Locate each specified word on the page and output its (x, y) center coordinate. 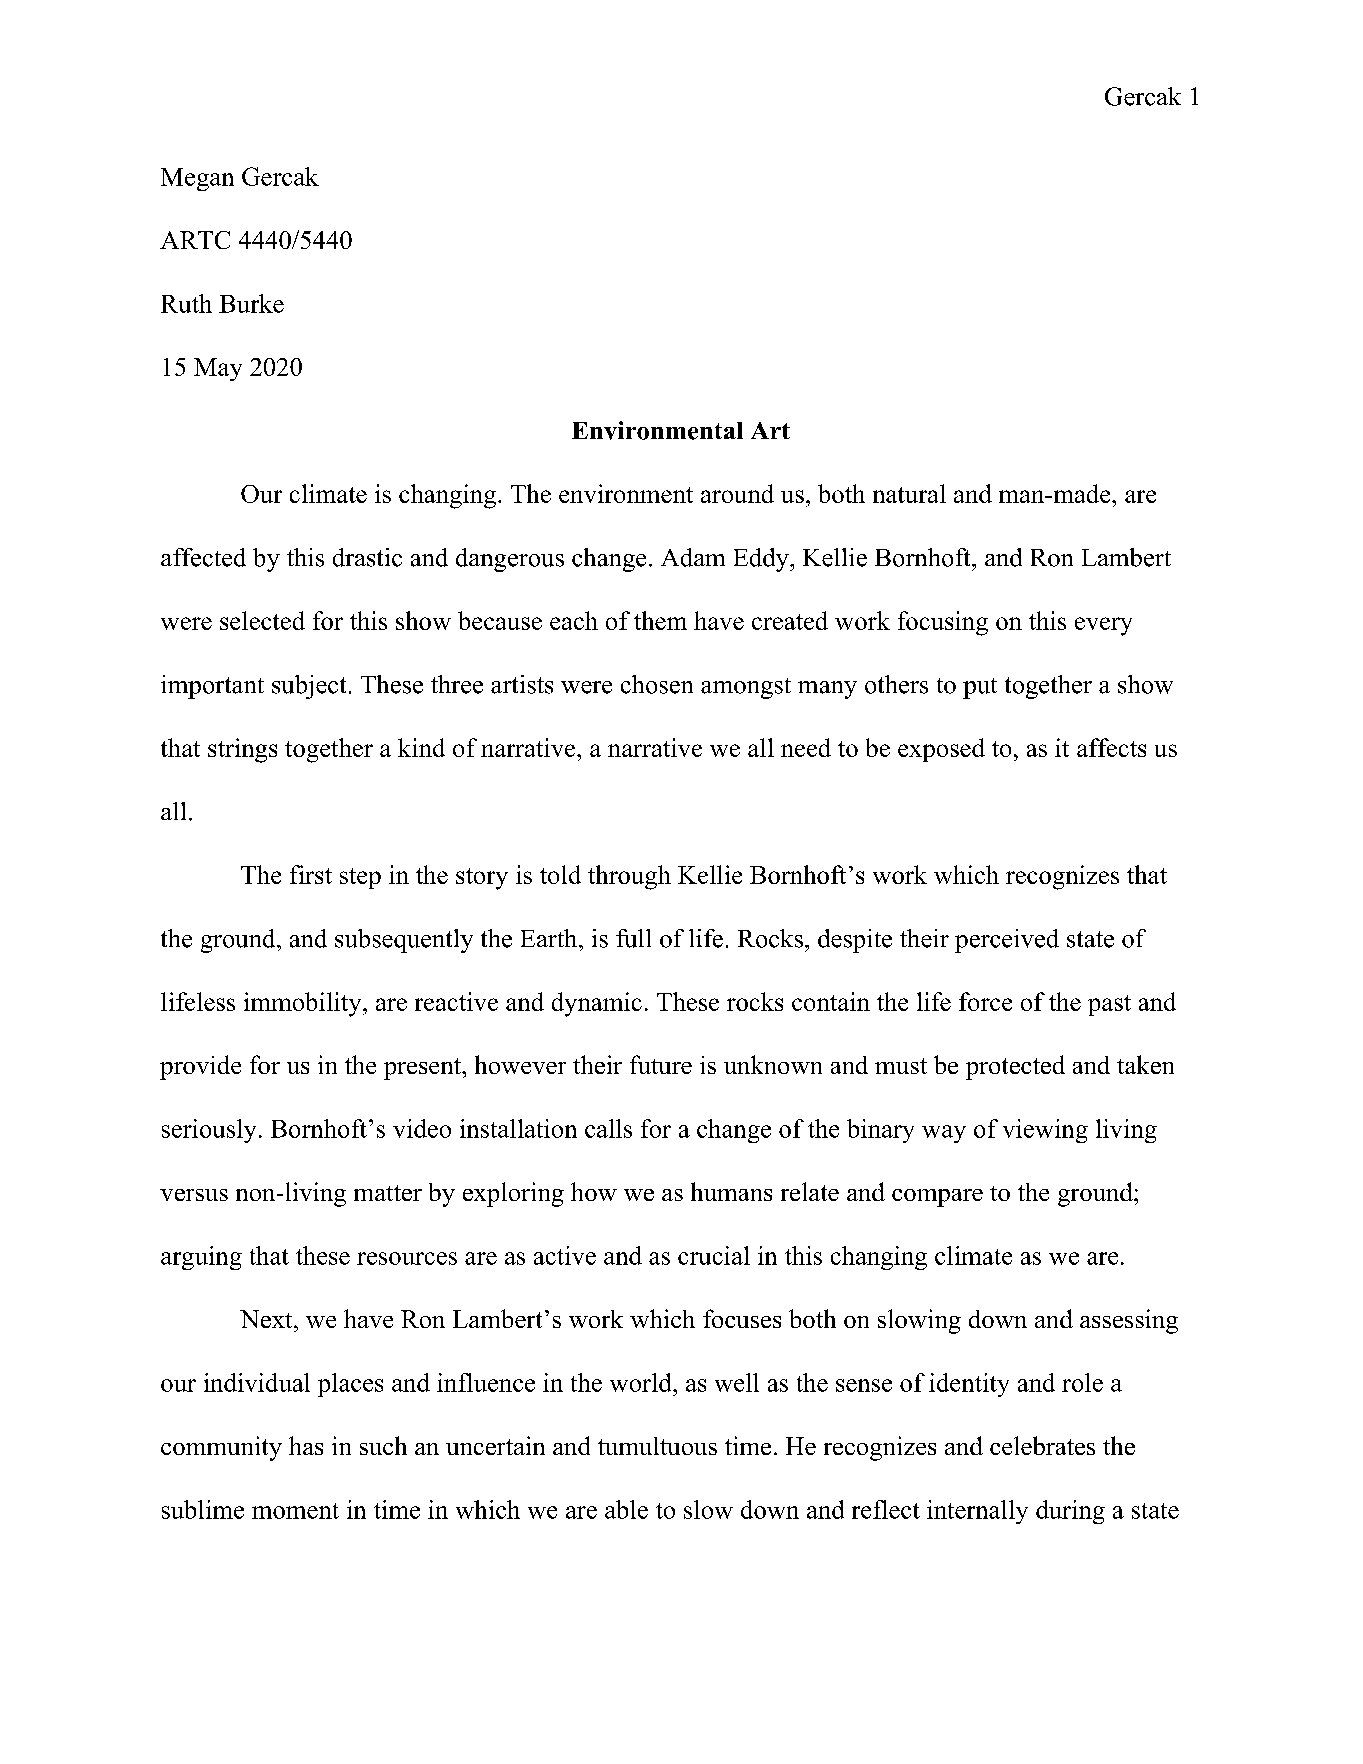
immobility (304, 1004)
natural (909, 493)
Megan (197, 179)
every (1103, 626)
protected (1015, 1067)
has (306, 1445)
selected (262, 620)
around (737, 493)
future (661, 1064)
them (660, 620)
